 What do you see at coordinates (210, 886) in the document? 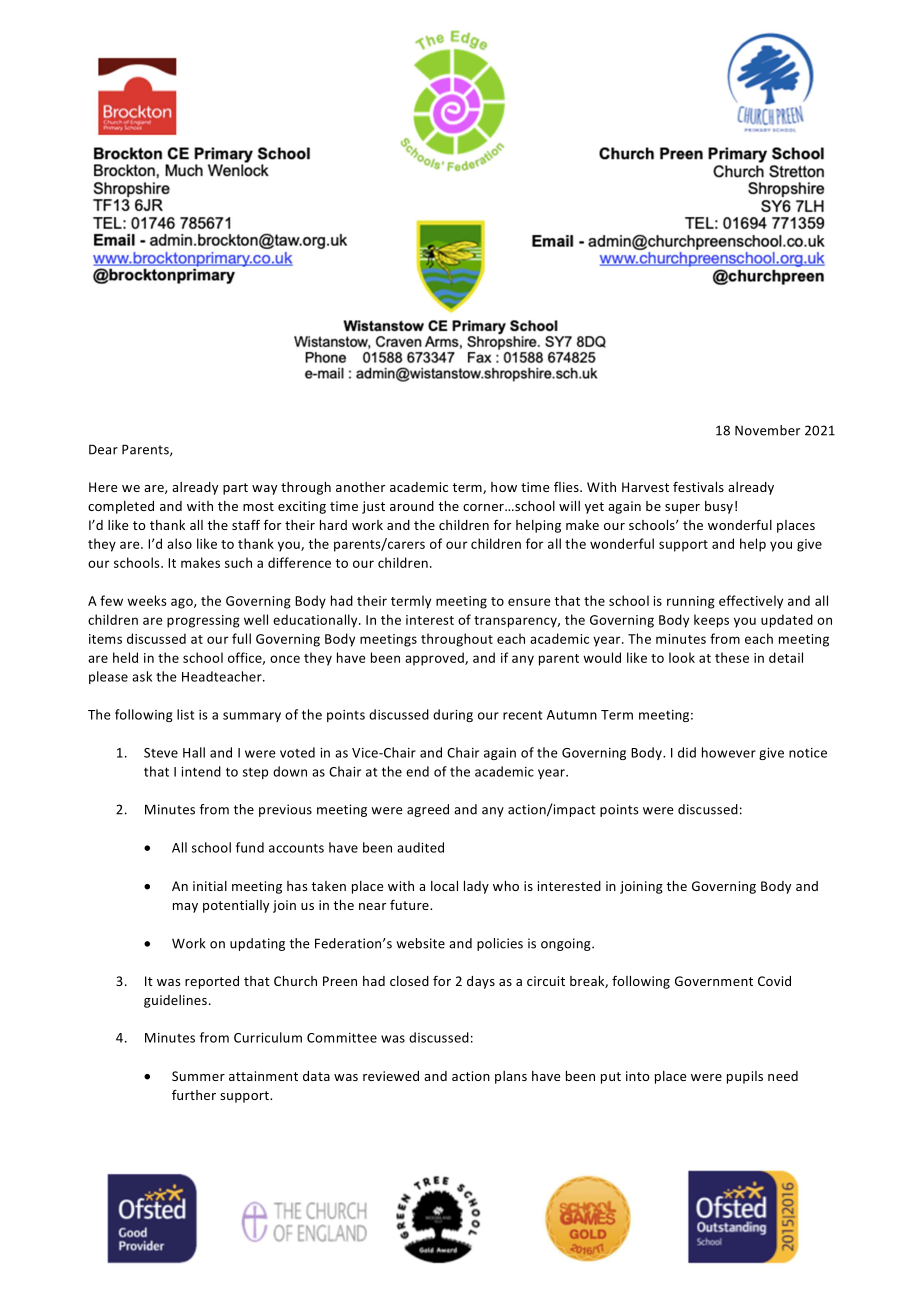
I see `initial` at bounding box center [210, 886].
